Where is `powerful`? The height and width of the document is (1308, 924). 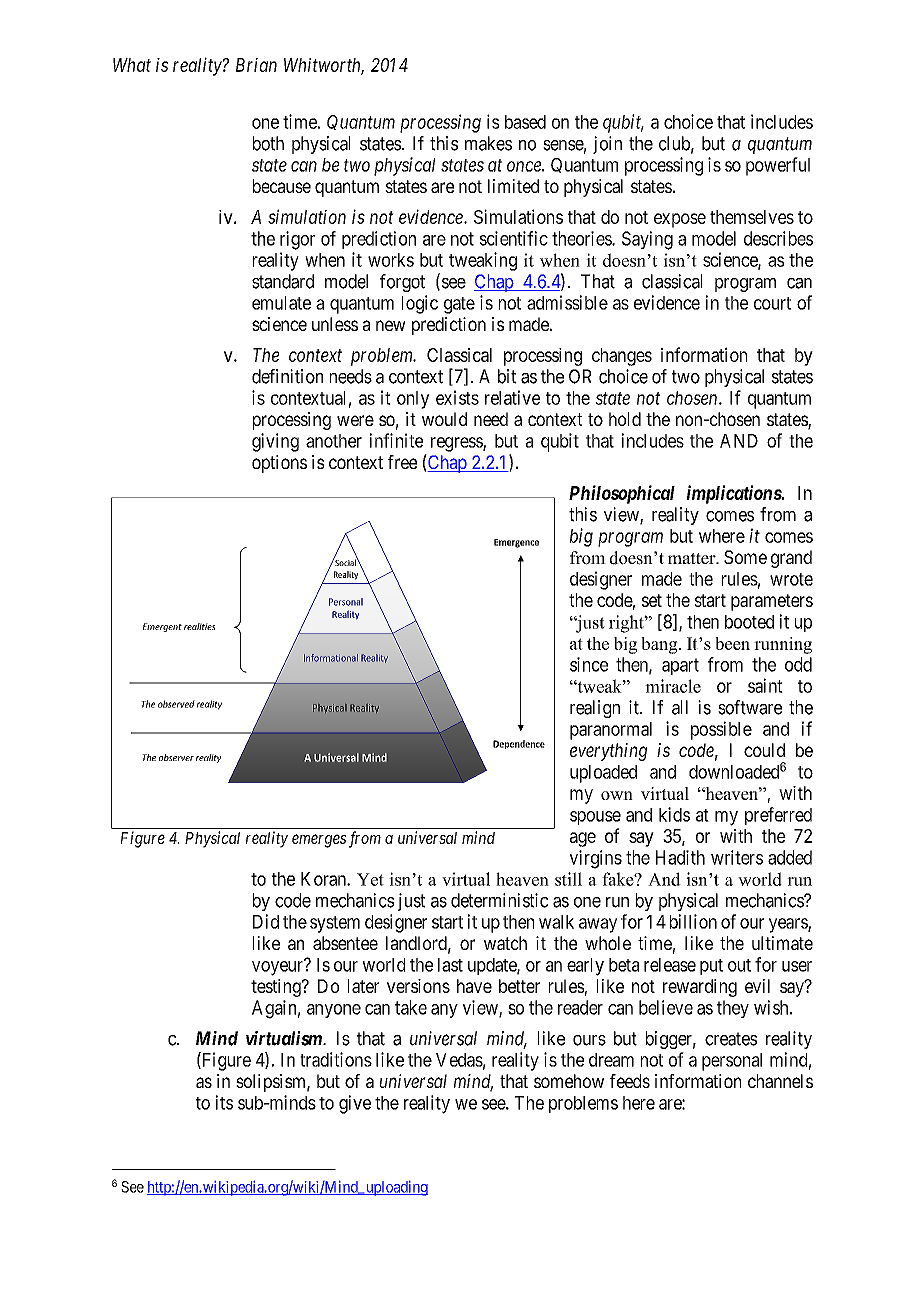 powerful is located at coordinates (778, 166).
